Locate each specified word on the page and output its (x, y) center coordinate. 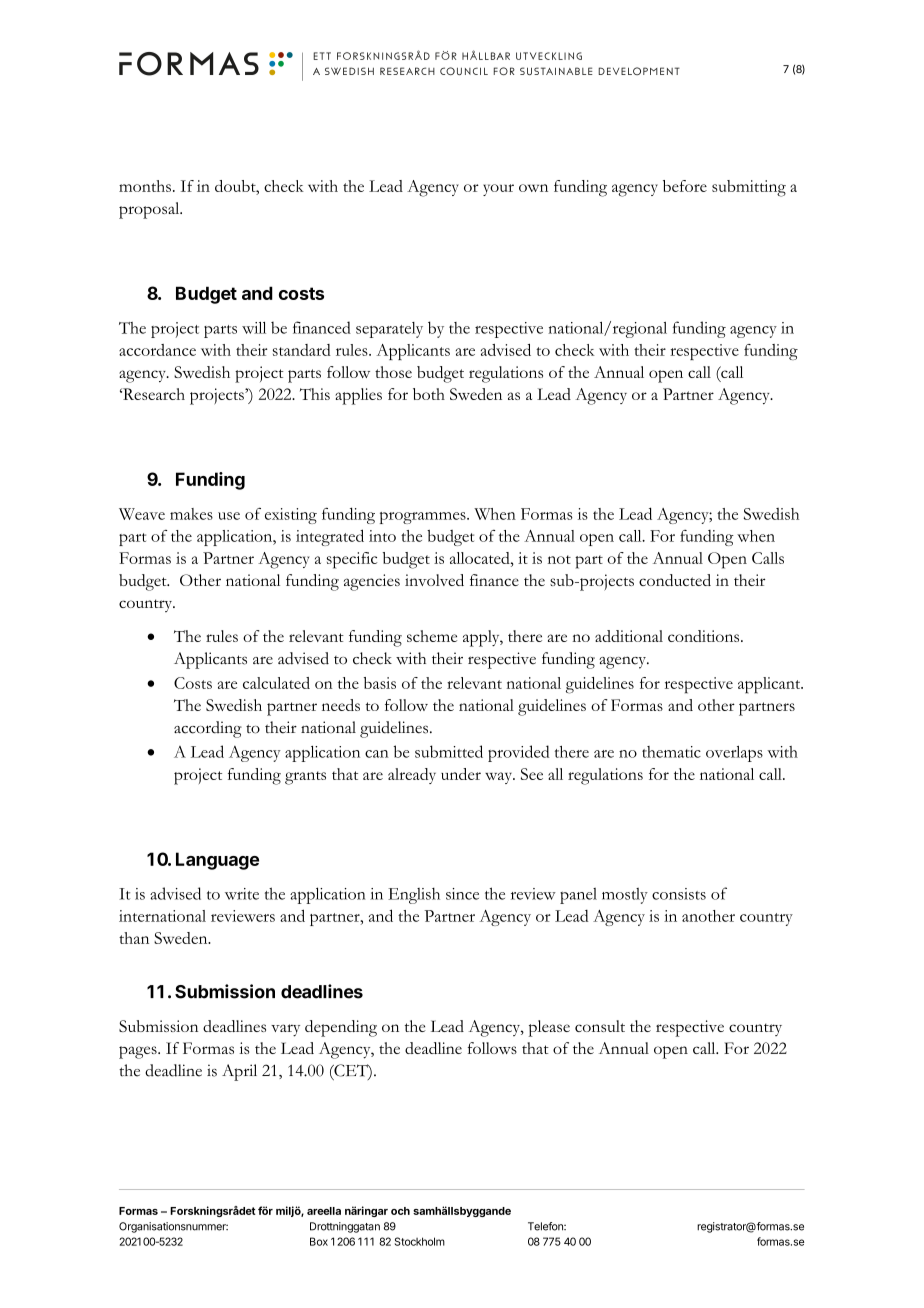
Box (319, 1241)
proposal (150, 210)
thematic (671, 752)
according (208, 729)
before (685, 186)
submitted (449, 751)
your (498, 190)
